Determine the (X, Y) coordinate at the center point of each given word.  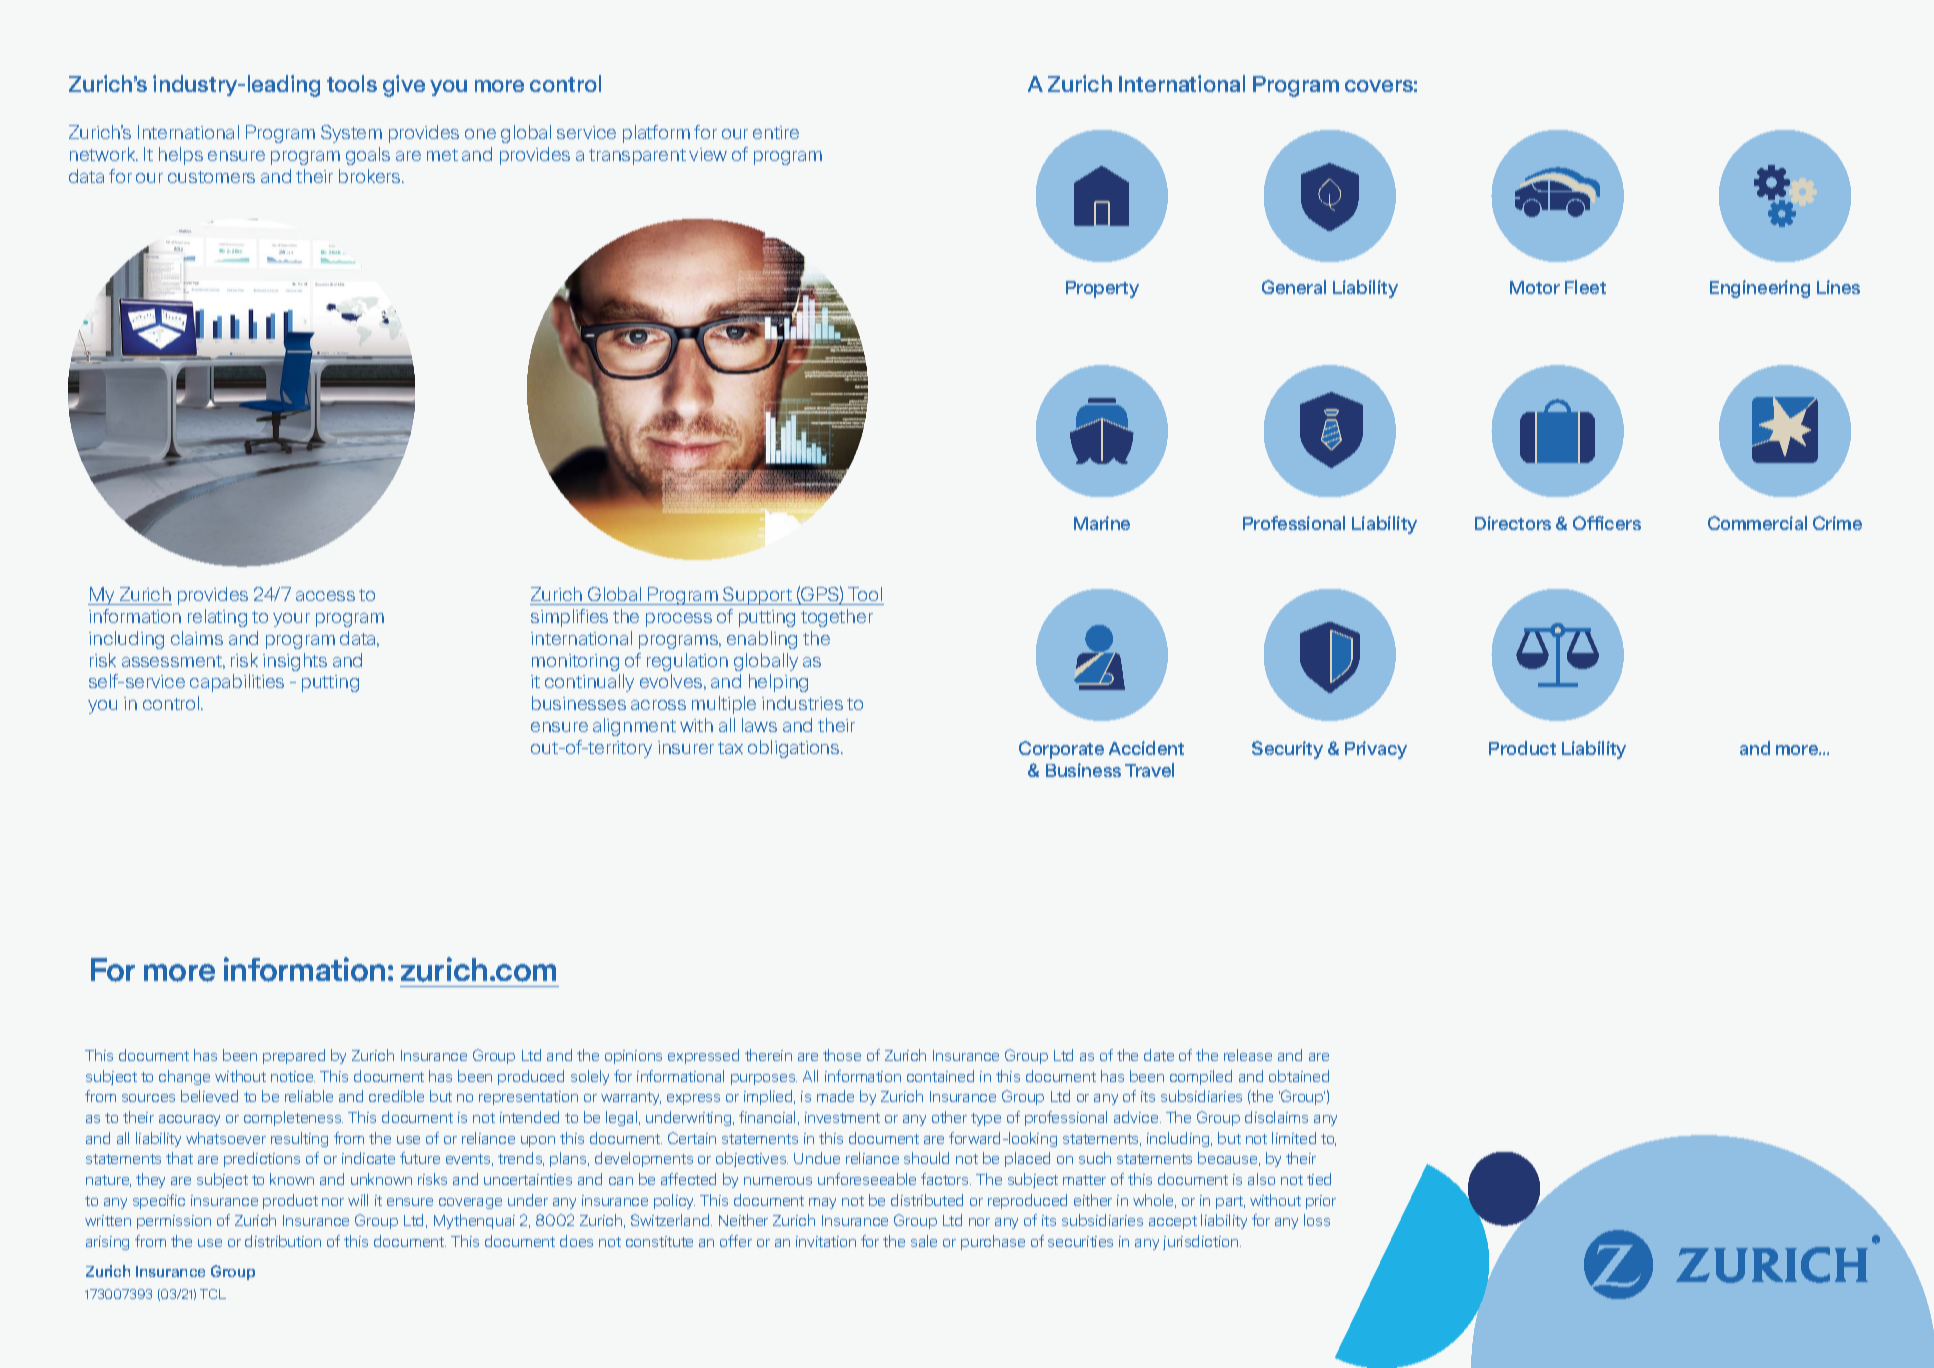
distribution (283, 1241)
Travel (1149, 770)
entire (776, 132)
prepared (294, 1056)
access (325, 596)
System (351, 134)
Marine (1102, 523)
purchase (993, 1242)
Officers (1607, 523)
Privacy (1376, 750)
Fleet (1585, 287)
